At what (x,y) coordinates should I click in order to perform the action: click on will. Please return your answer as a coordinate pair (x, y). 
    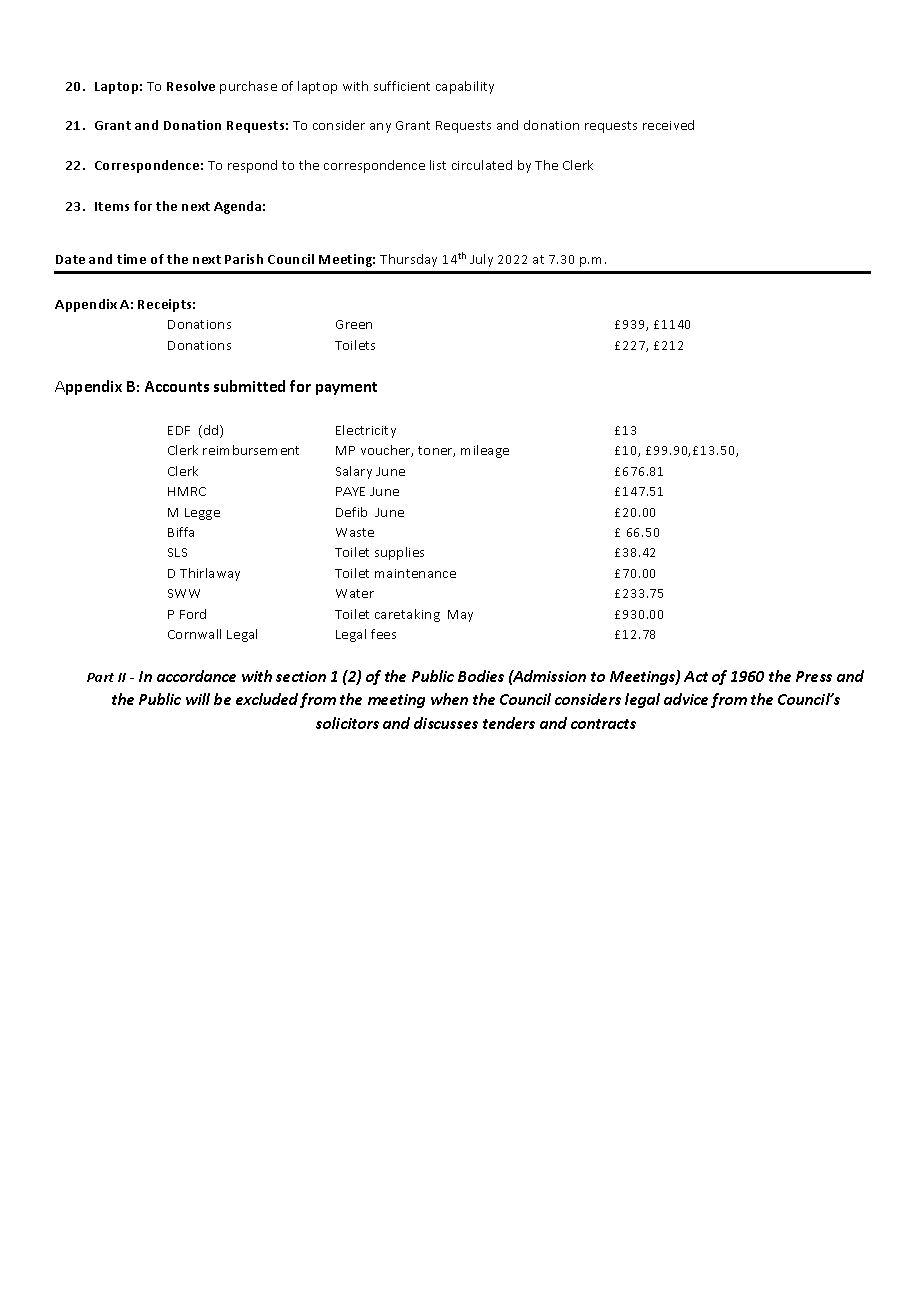
    Looking at the image, I should click on (198, 699).
